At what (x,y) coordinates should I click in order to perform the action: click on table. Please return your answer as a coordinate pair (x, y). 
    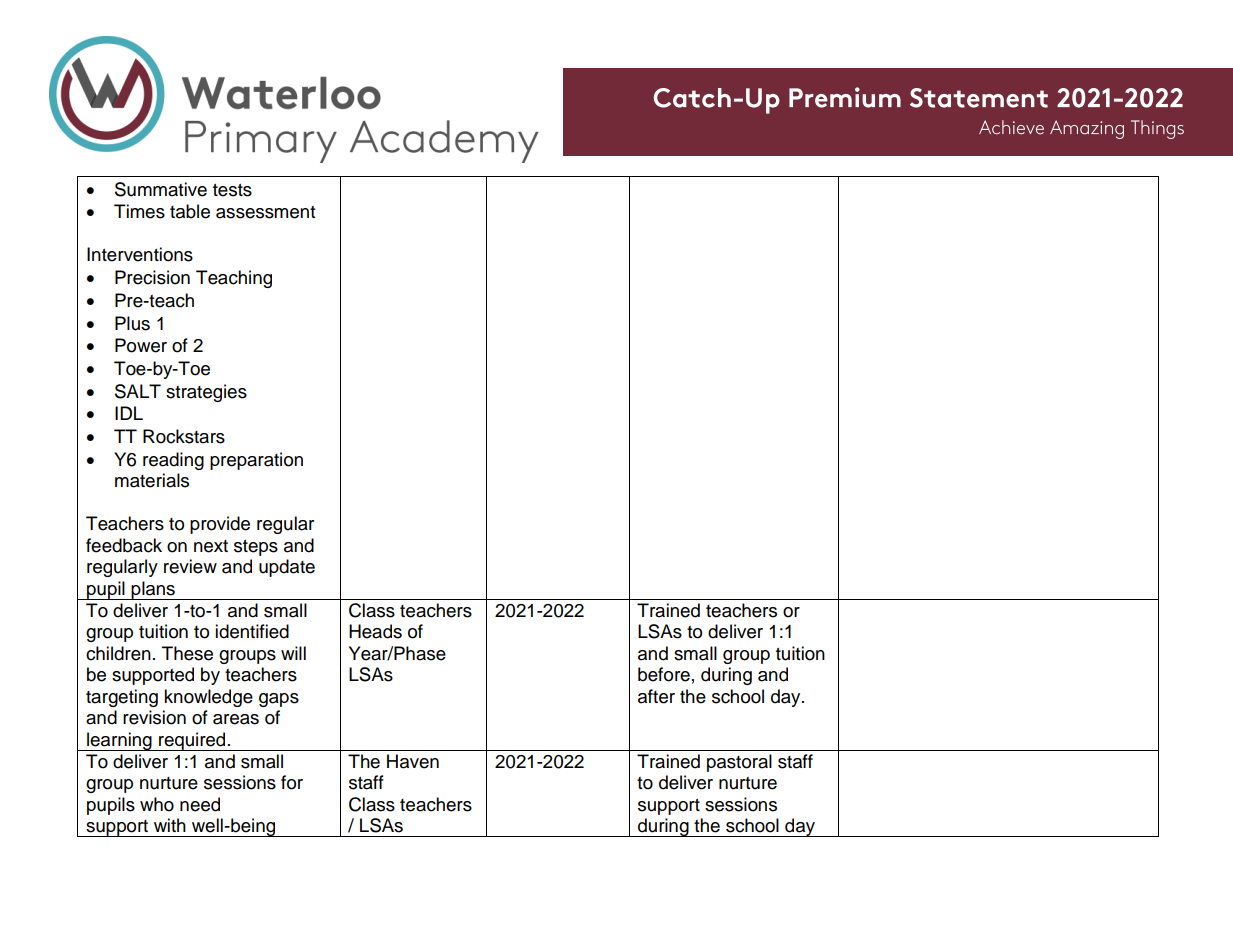
    Looking at the image, I should click on (190, 211).
